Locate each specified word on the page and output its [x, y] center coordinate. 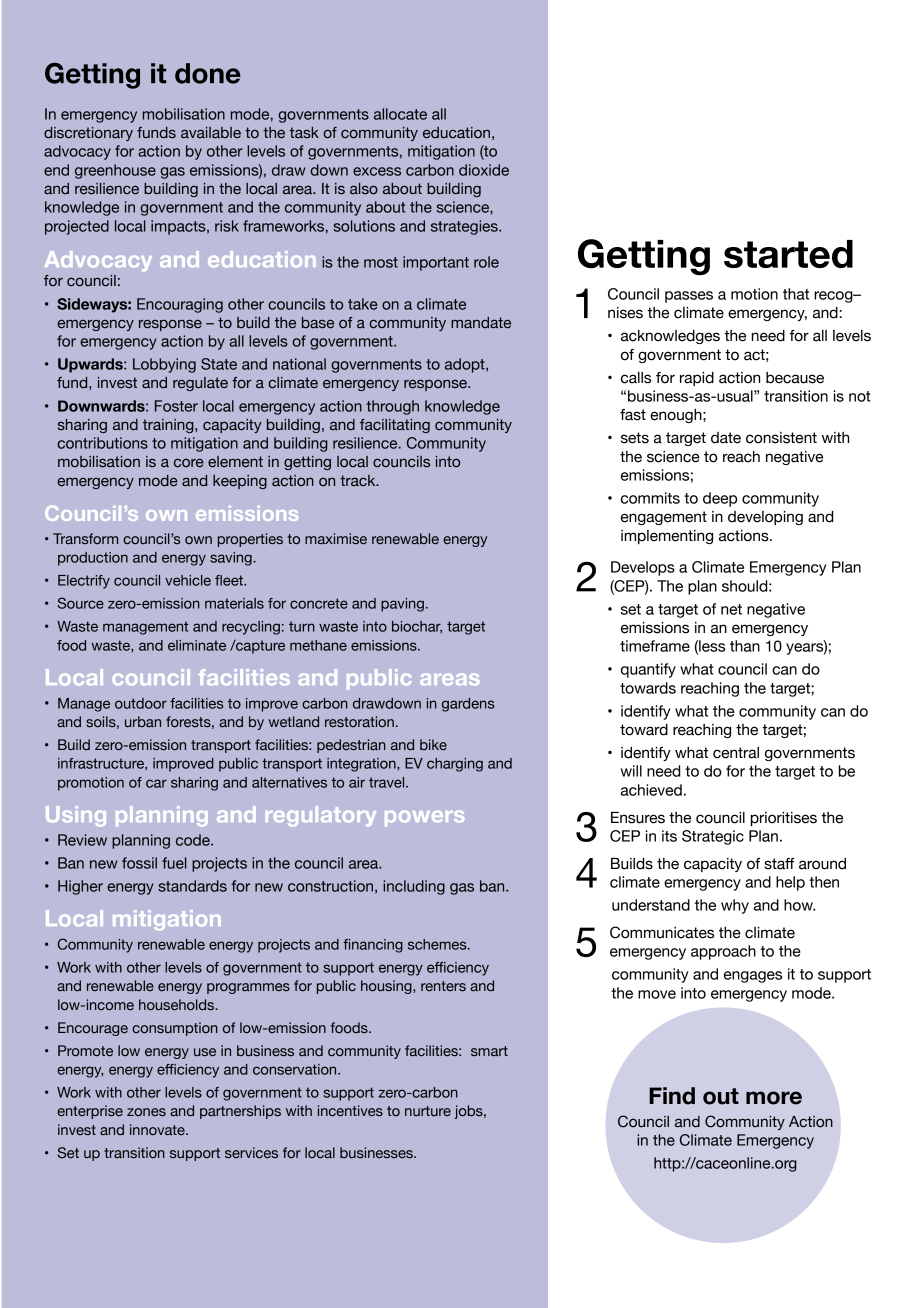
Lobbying [164, 365]
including [414, 887]
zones [146, 1112]
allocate [400, 114]
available [211, 132]
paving [402, 605]
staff [779, 864]
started [788, 254]
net [731, 609]
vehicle [188, 580]
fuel [174, 863]
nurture [428, 1111]
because [795, 378]
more [774, 1098]
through [392, 407]
